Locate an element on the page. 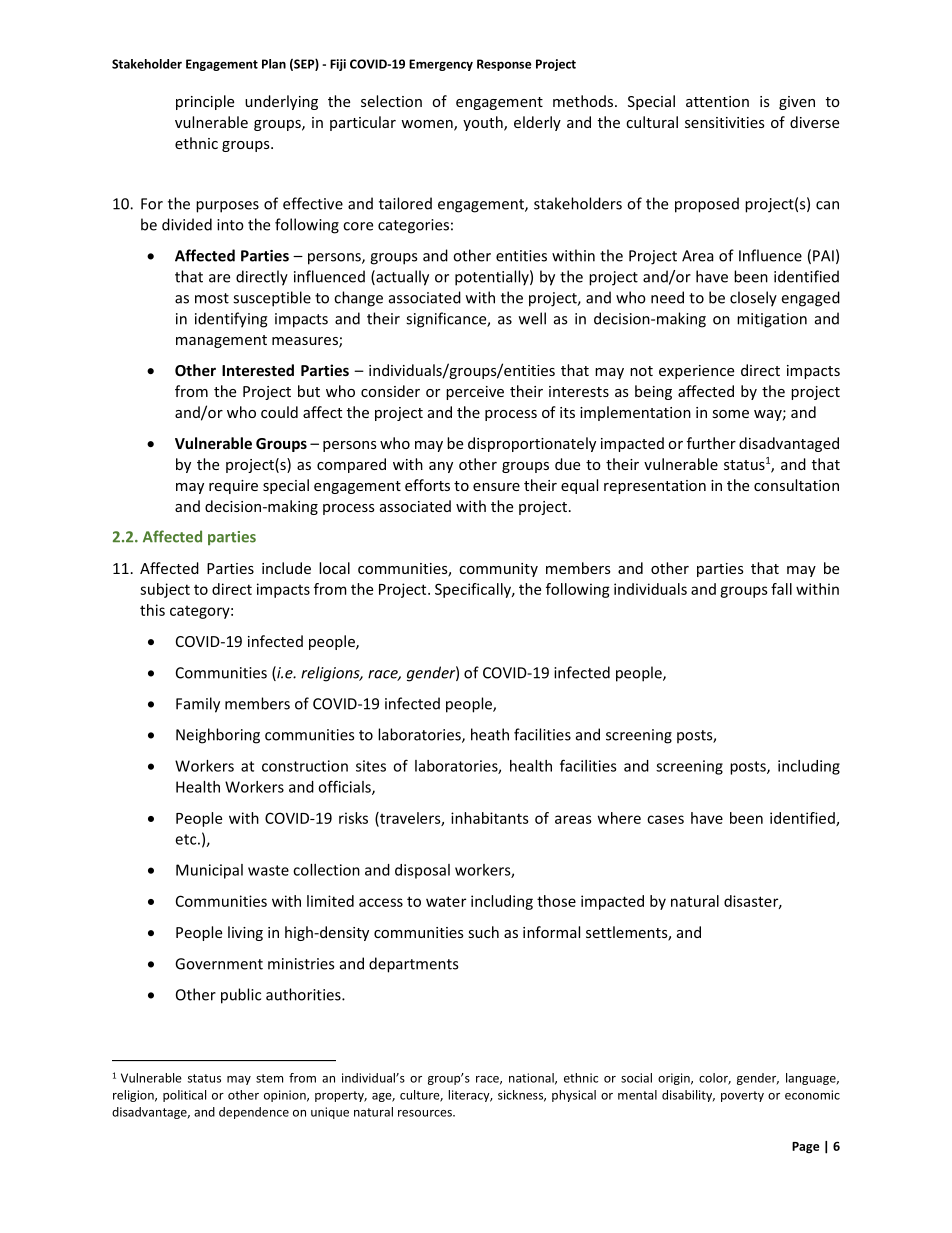  youth is located at coordinates (484, 123).
